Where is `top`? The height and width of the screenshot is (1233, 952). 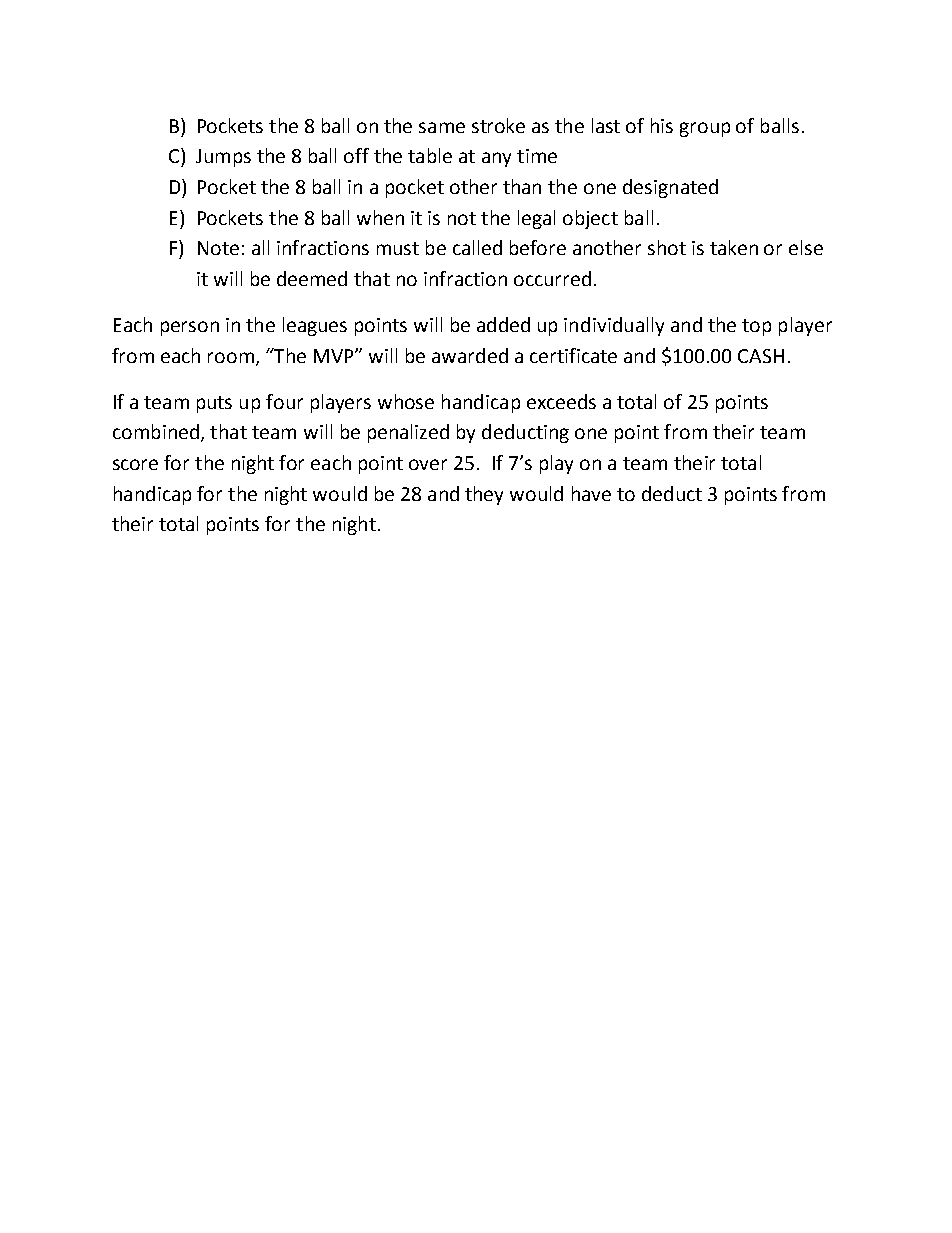
top is located at coordinates (756, 327).
